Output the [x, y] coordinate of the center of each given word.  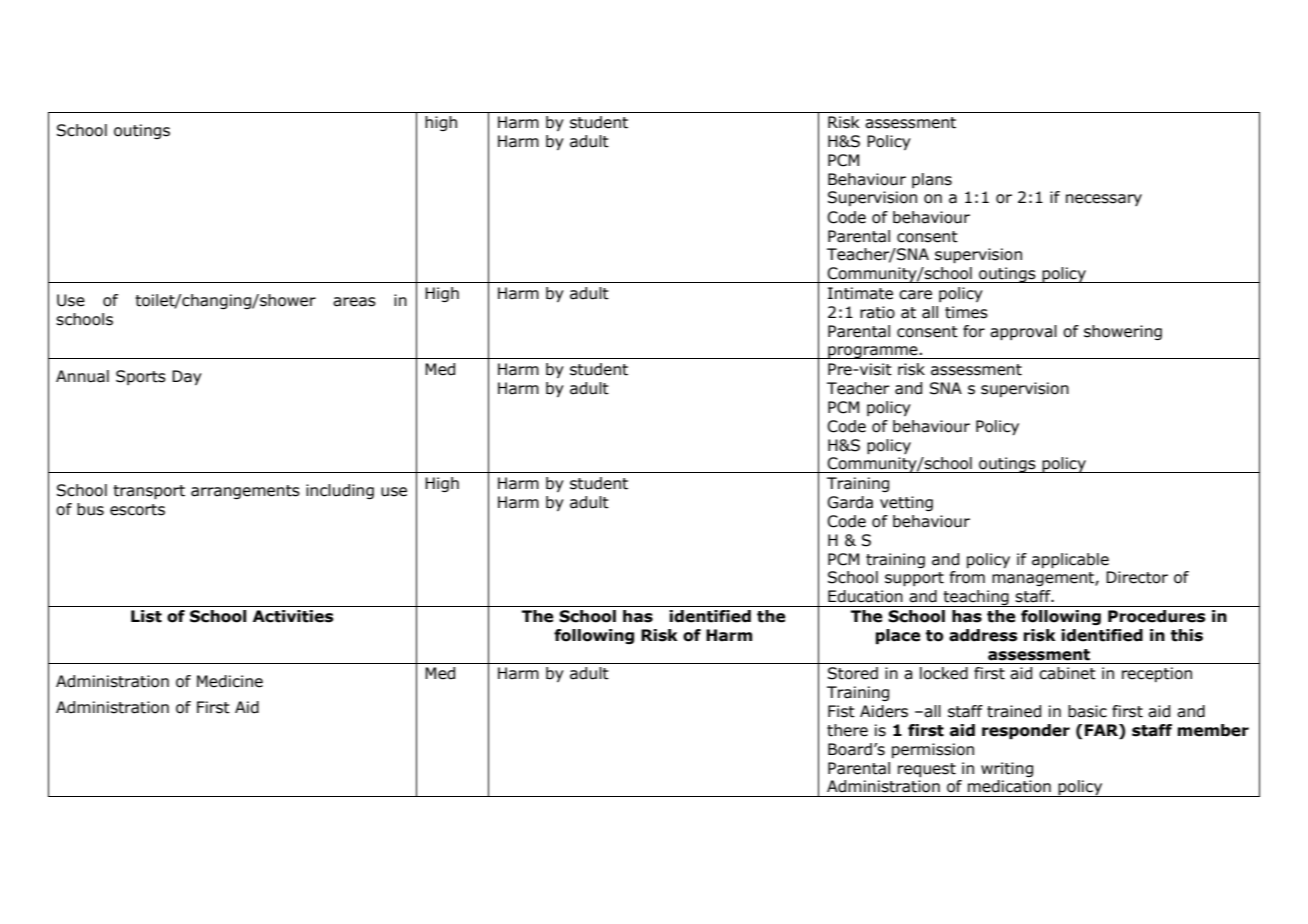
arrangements [245, 492]
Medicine [230, 681]
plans [932, 180]
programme [873, 352]
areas [354, 302]
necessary [1104, 200]
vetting [906, 503]
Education [865, 596]
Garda [850, 502]
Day [187, 377]
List [146, 616]
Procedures [1156, 616]
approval [1023, 332]
